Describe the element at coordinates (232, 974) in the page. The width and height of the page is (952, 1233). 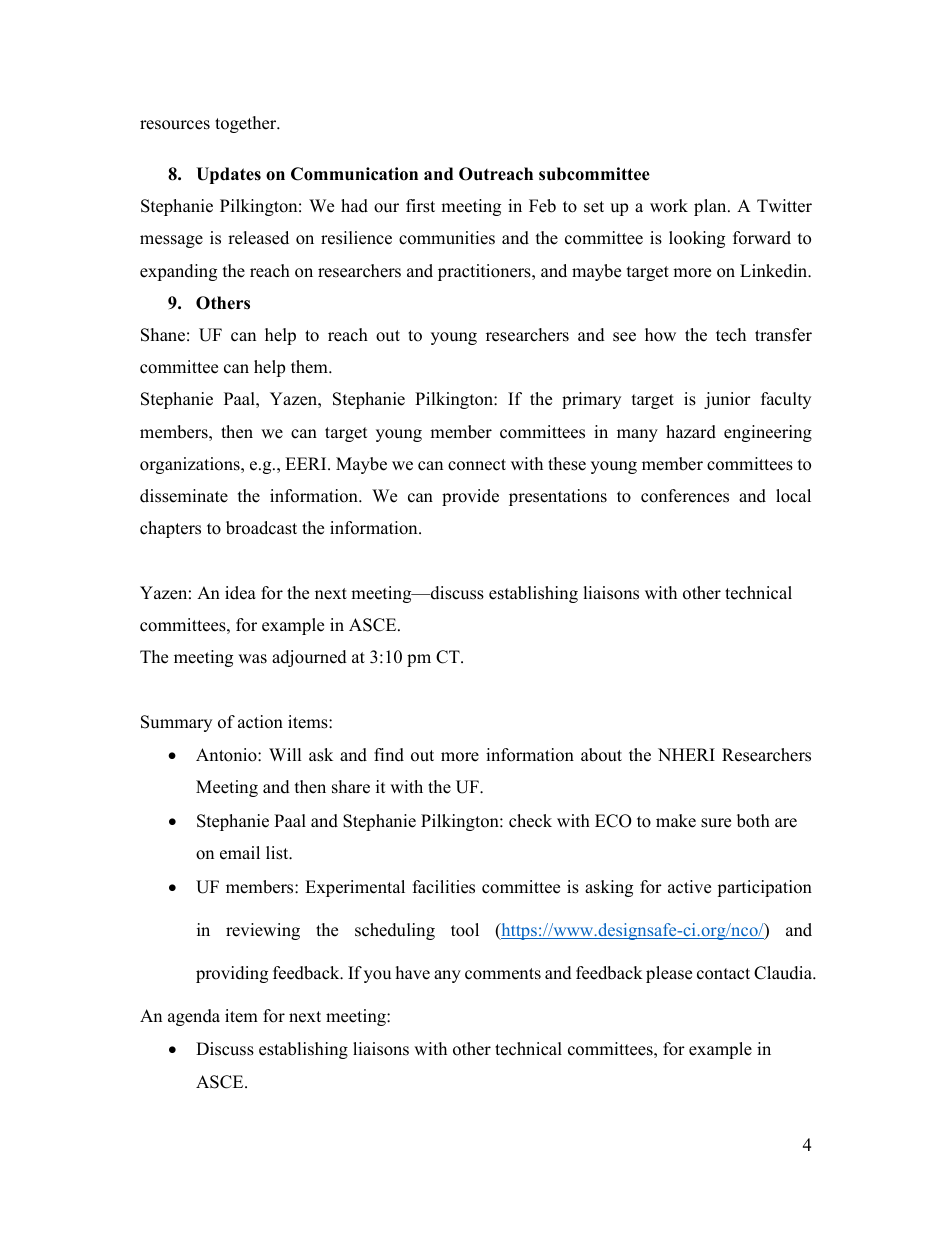
I see `providing` at that location.
